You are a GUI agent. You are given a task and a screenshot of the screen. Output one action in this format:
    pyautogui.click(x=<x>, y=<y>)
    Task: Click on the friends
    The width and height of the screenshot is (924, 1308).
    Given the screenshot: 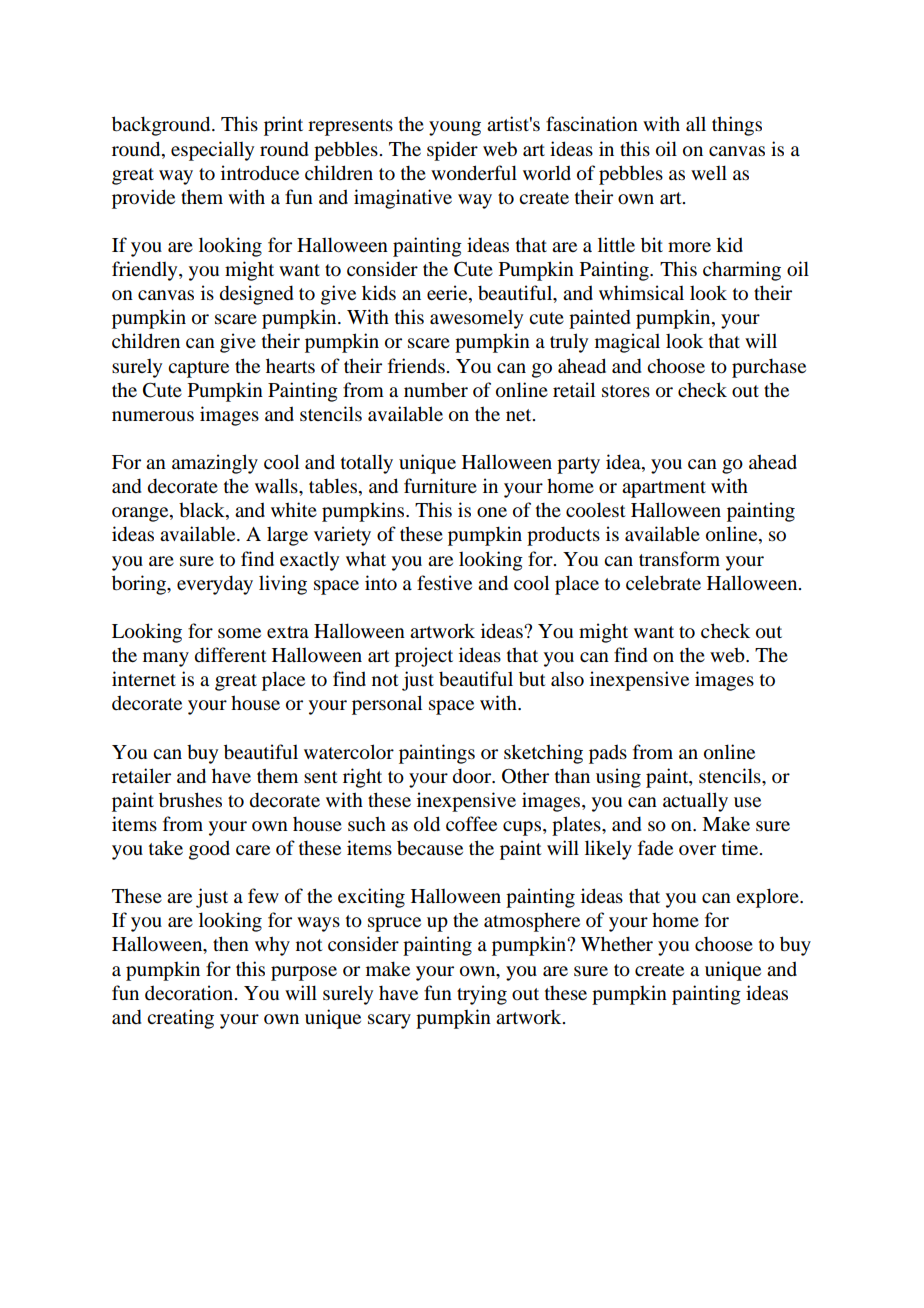 What is the action you would take?
    pyautogui.click(x=417, y=365)
